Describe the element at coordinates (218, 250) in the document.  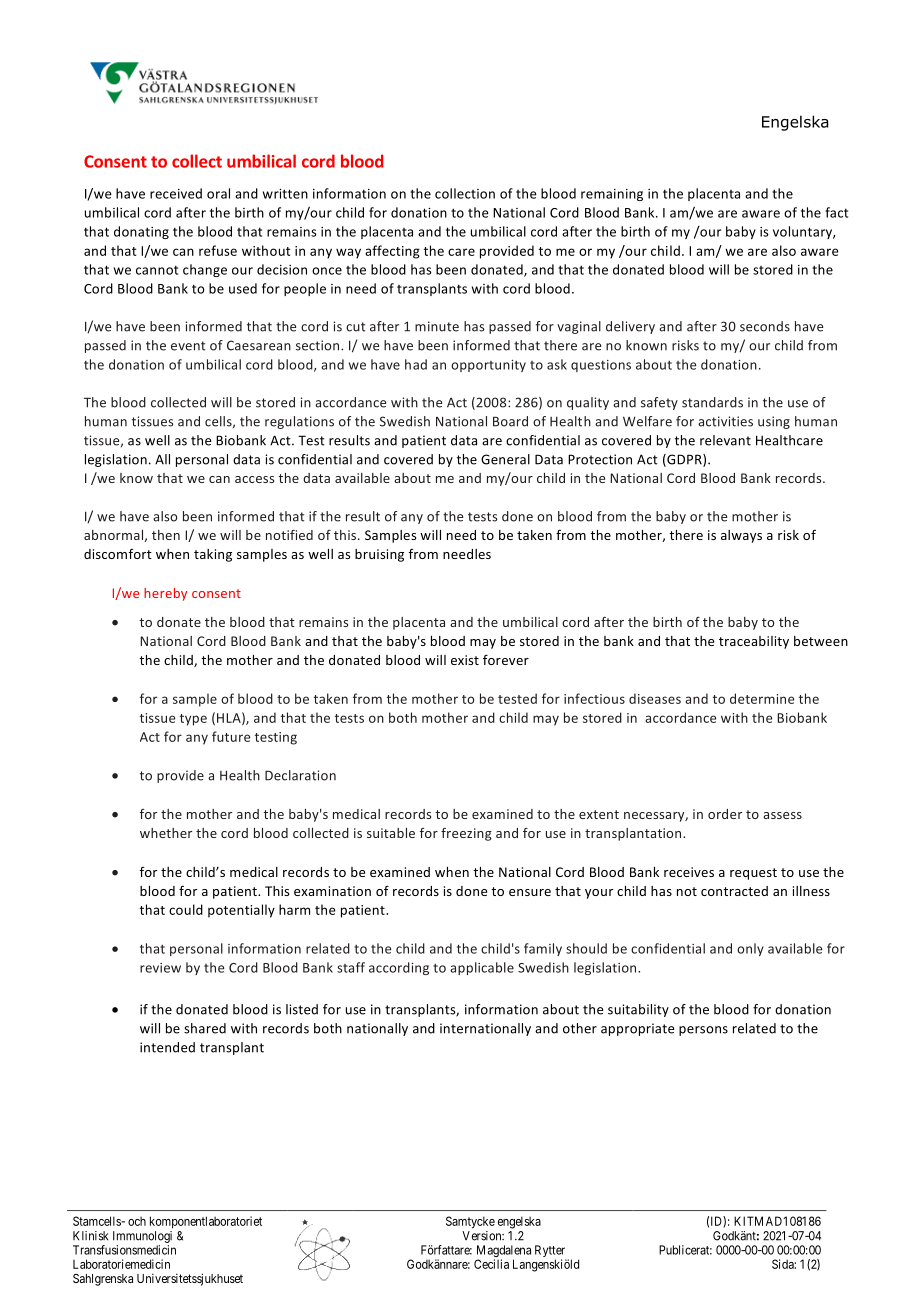
I see `refuse` at that location.
